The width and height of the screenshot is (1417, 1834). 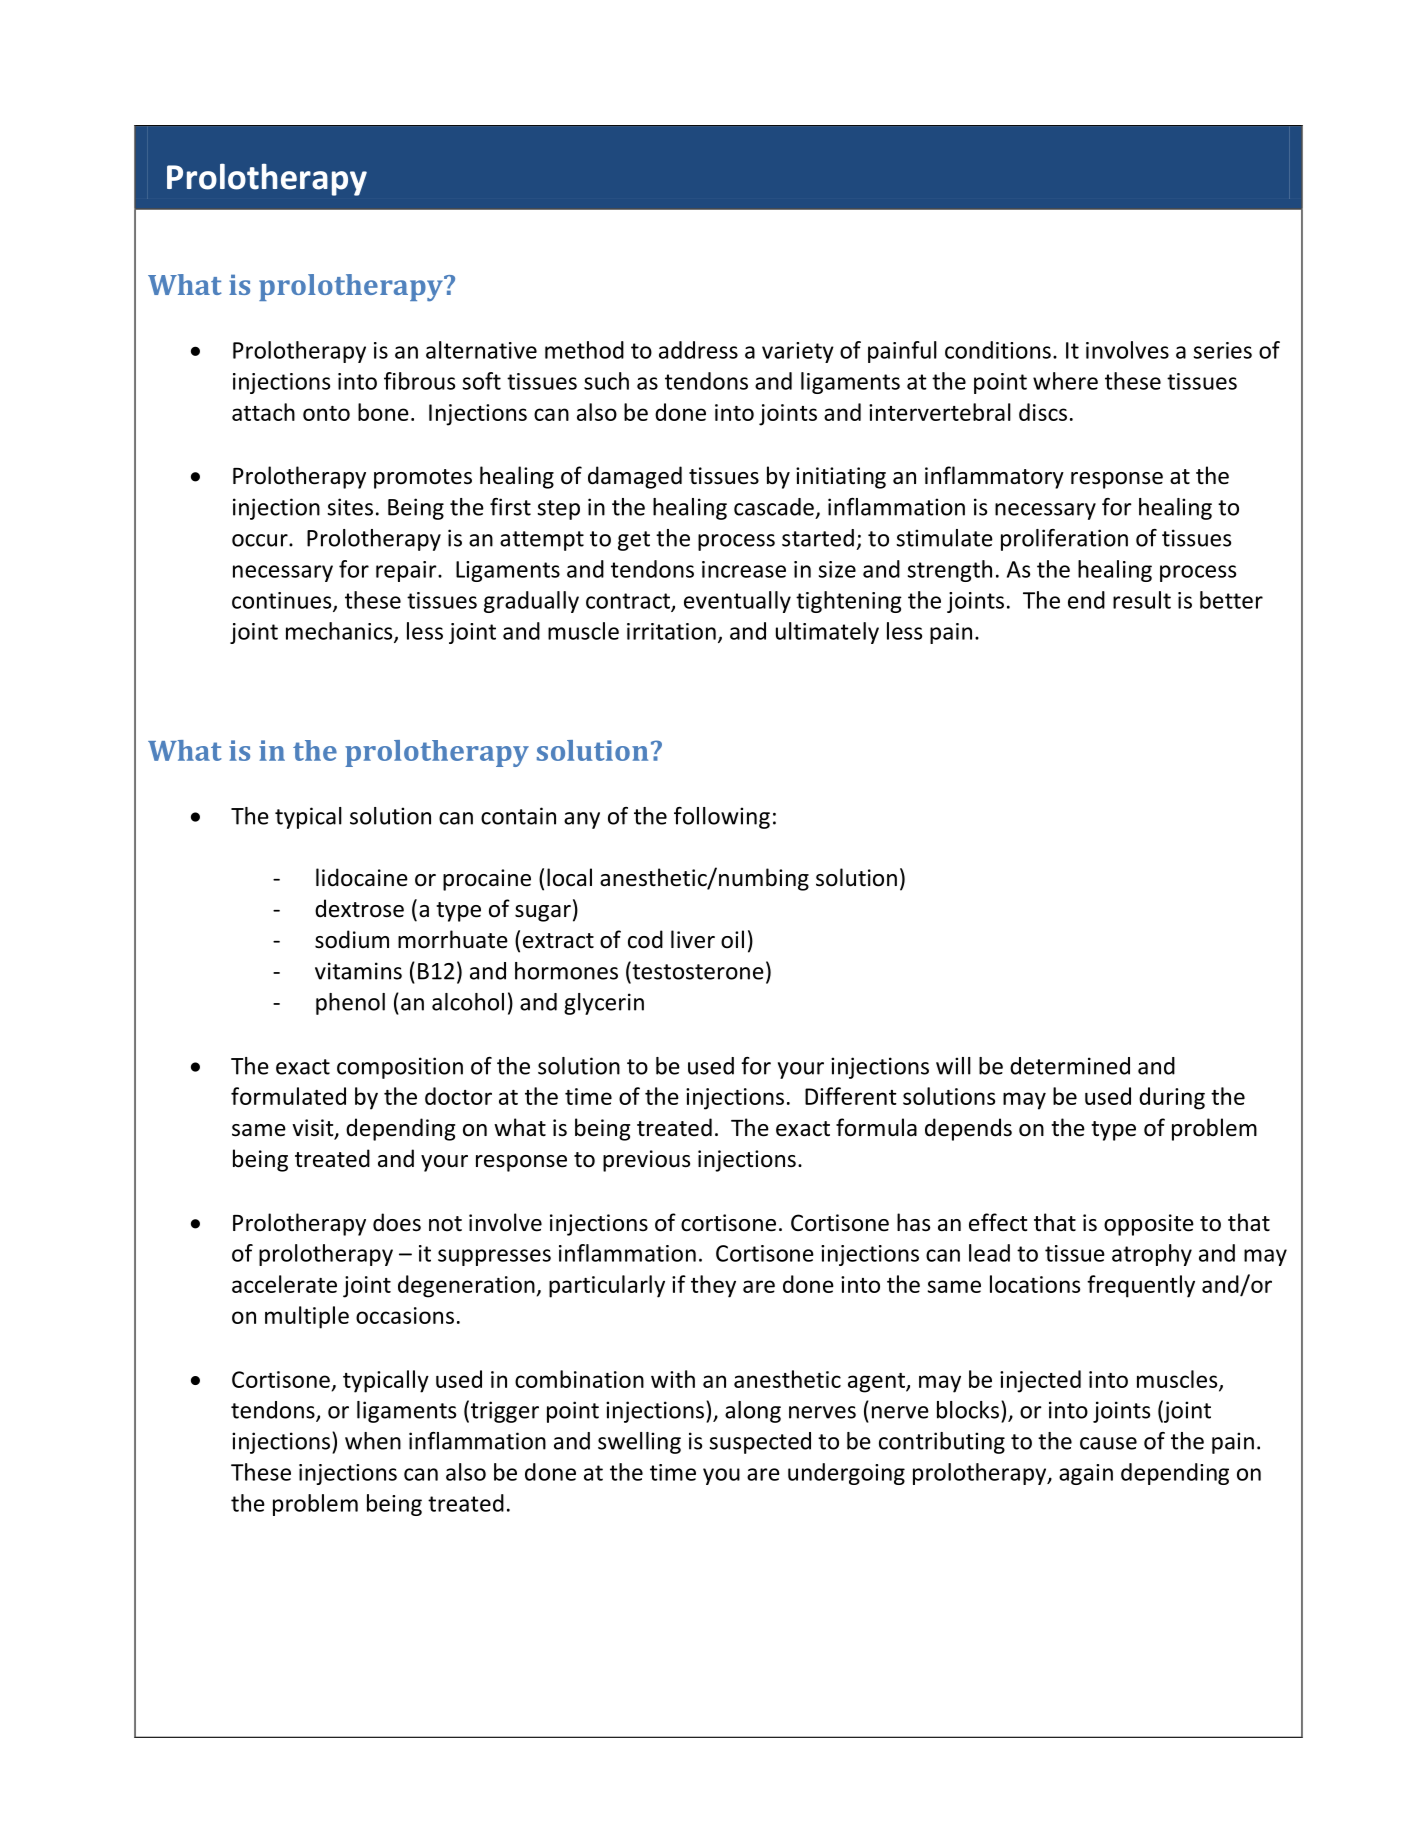 What do you see at coordinates (419, 381) in the screenshot?
I see `fibrous` at bounding box center [419, 381].
